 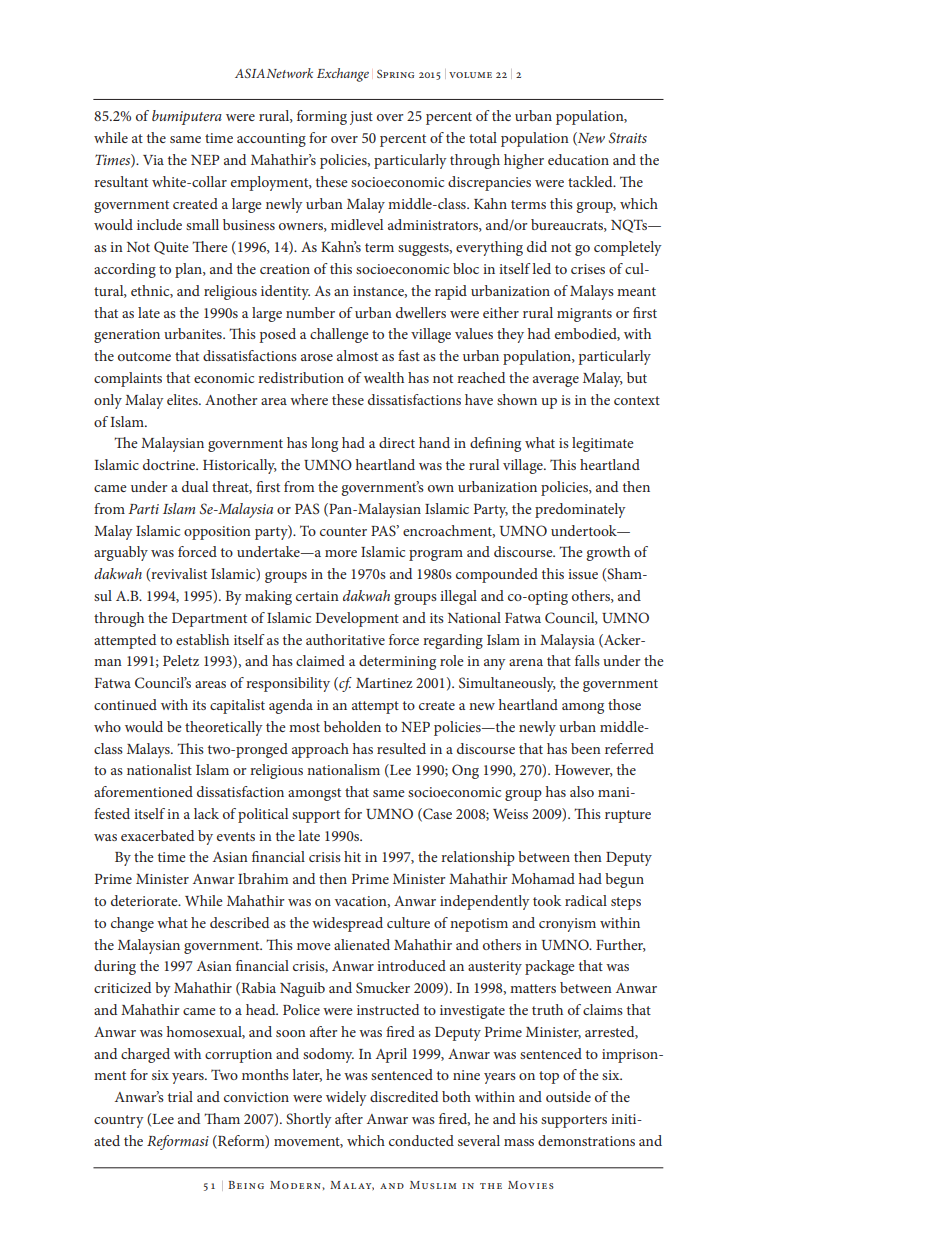 What do you see at coordinates (397, 442) in the document?
I see `direct` at bounding box center [397, 442].
